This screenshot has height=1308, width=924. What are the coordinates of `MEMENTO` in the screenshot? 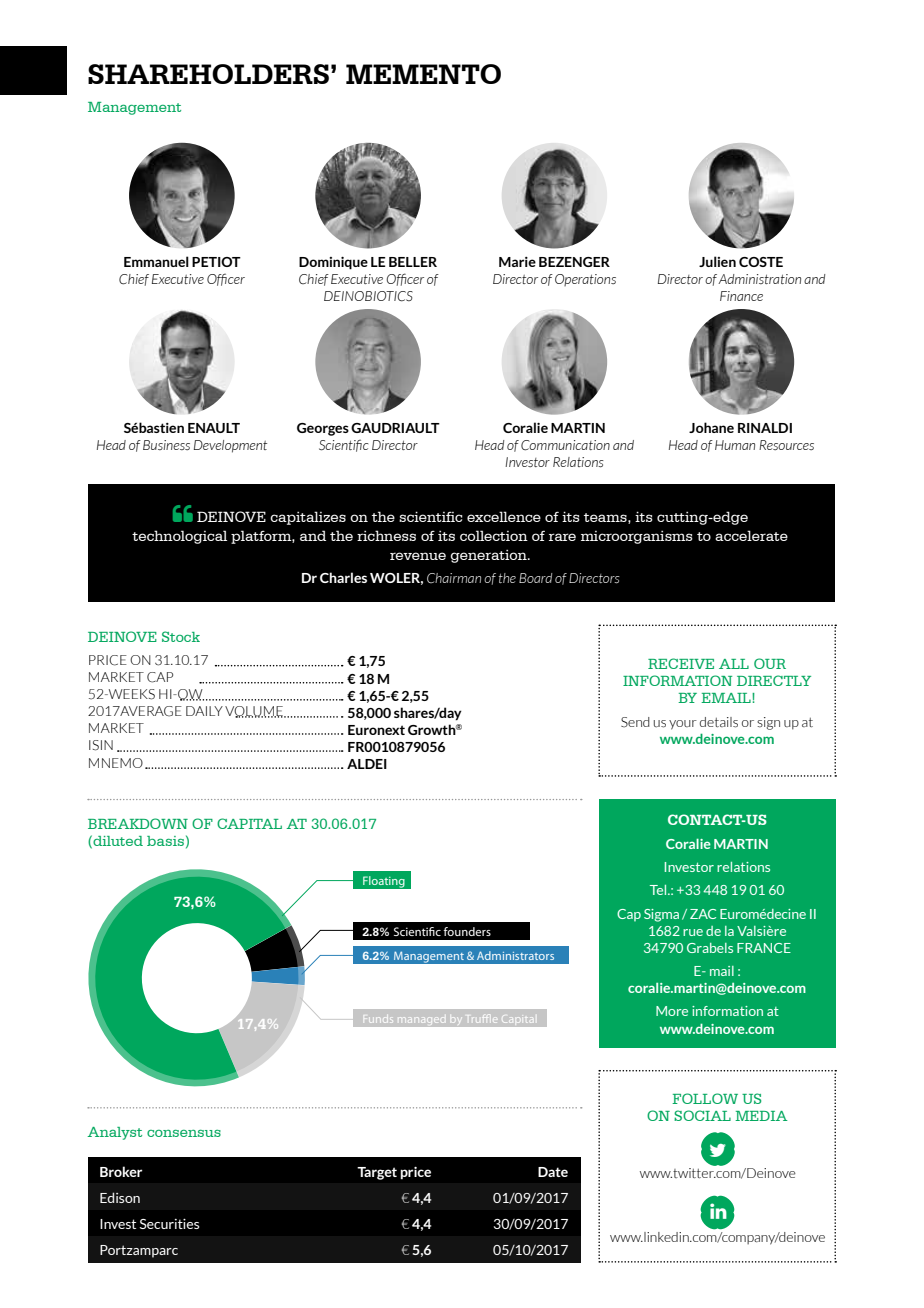 It's located at (423, 74).
